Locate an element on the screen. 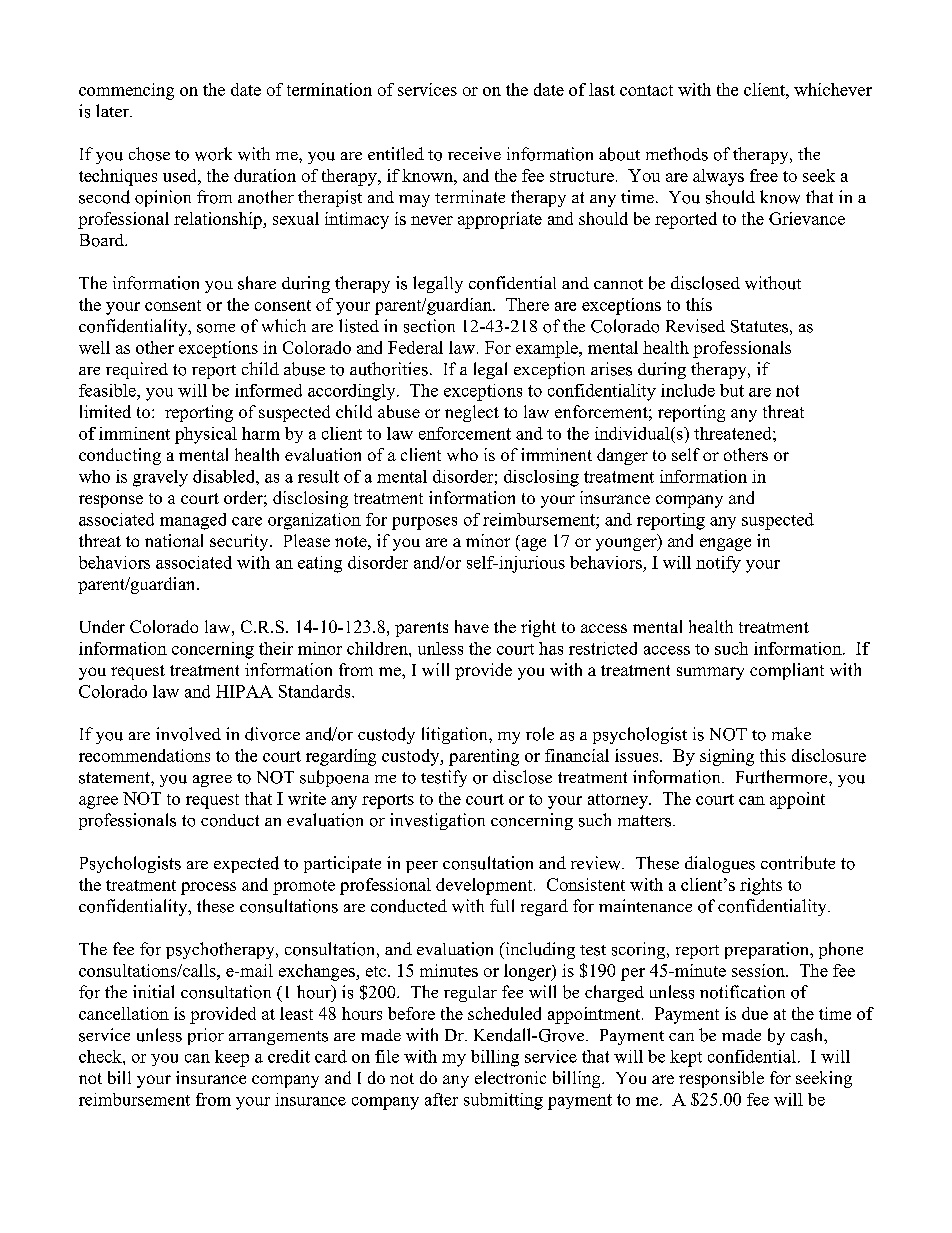  work is located at coordinates (213, 154).
